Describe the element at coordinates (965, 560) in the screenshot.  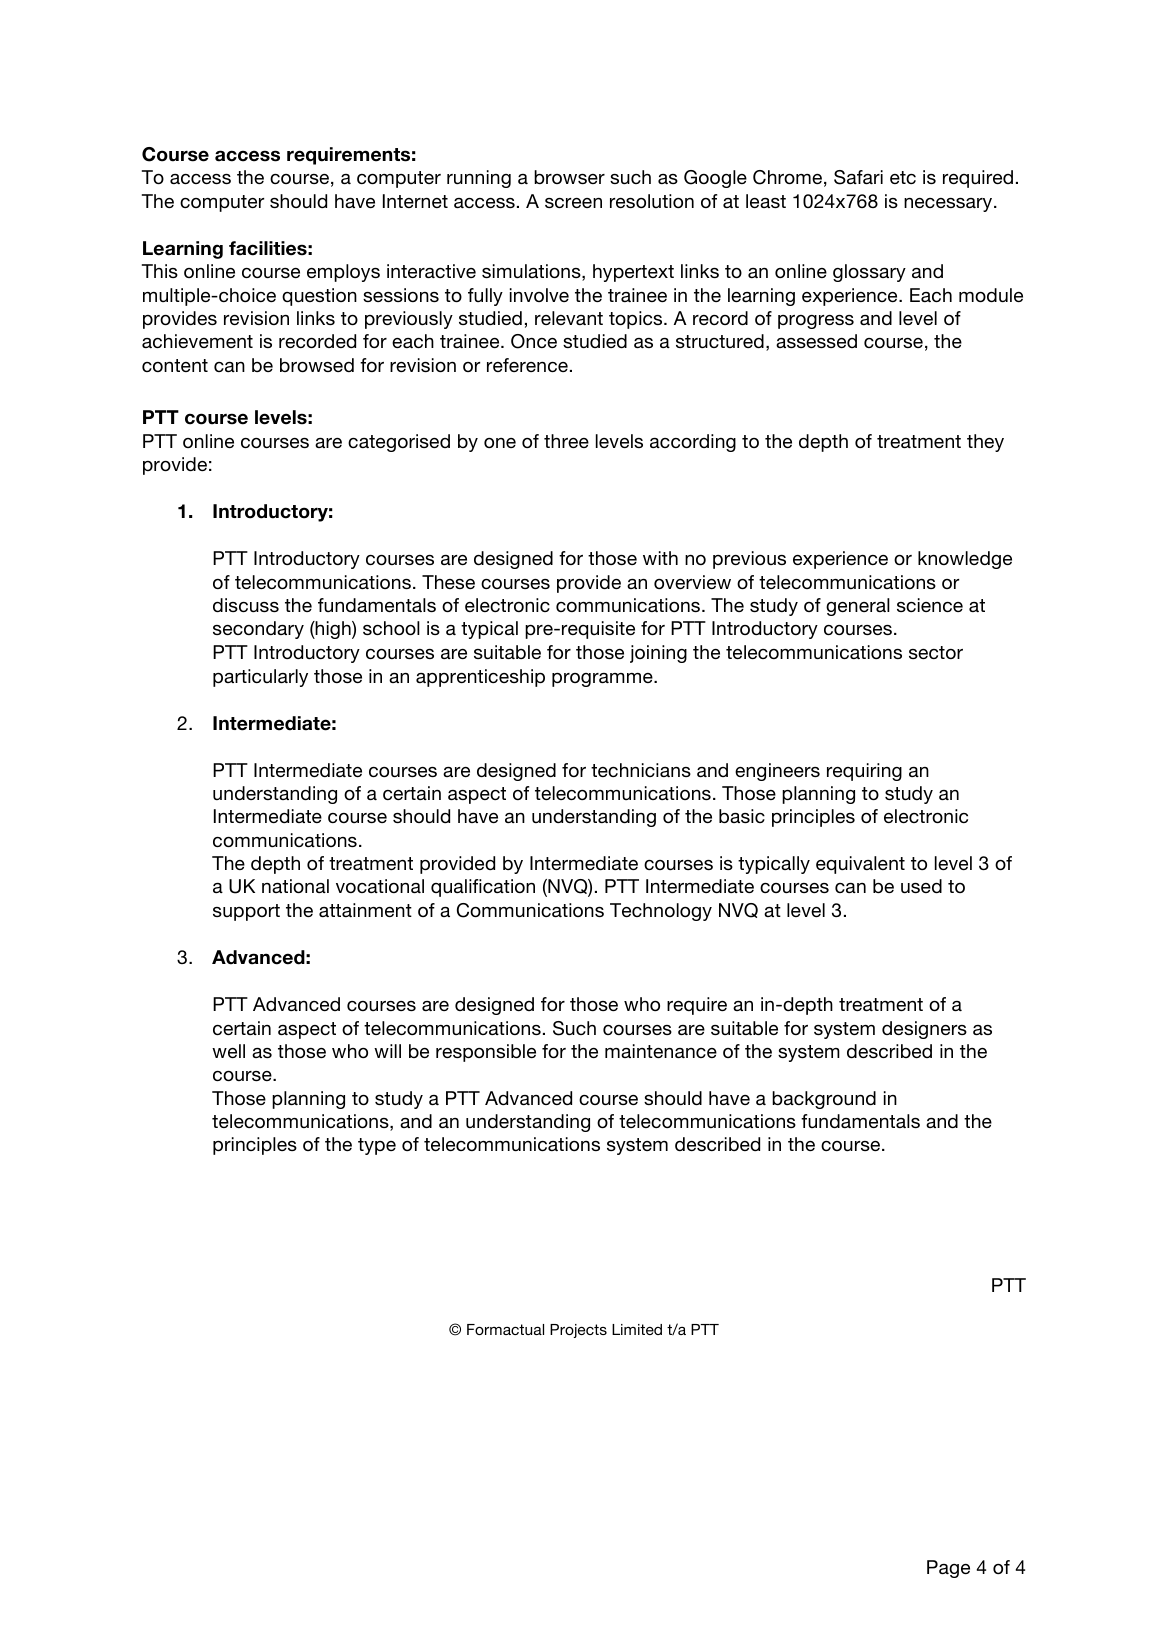
I see `knowledge` at that location.
